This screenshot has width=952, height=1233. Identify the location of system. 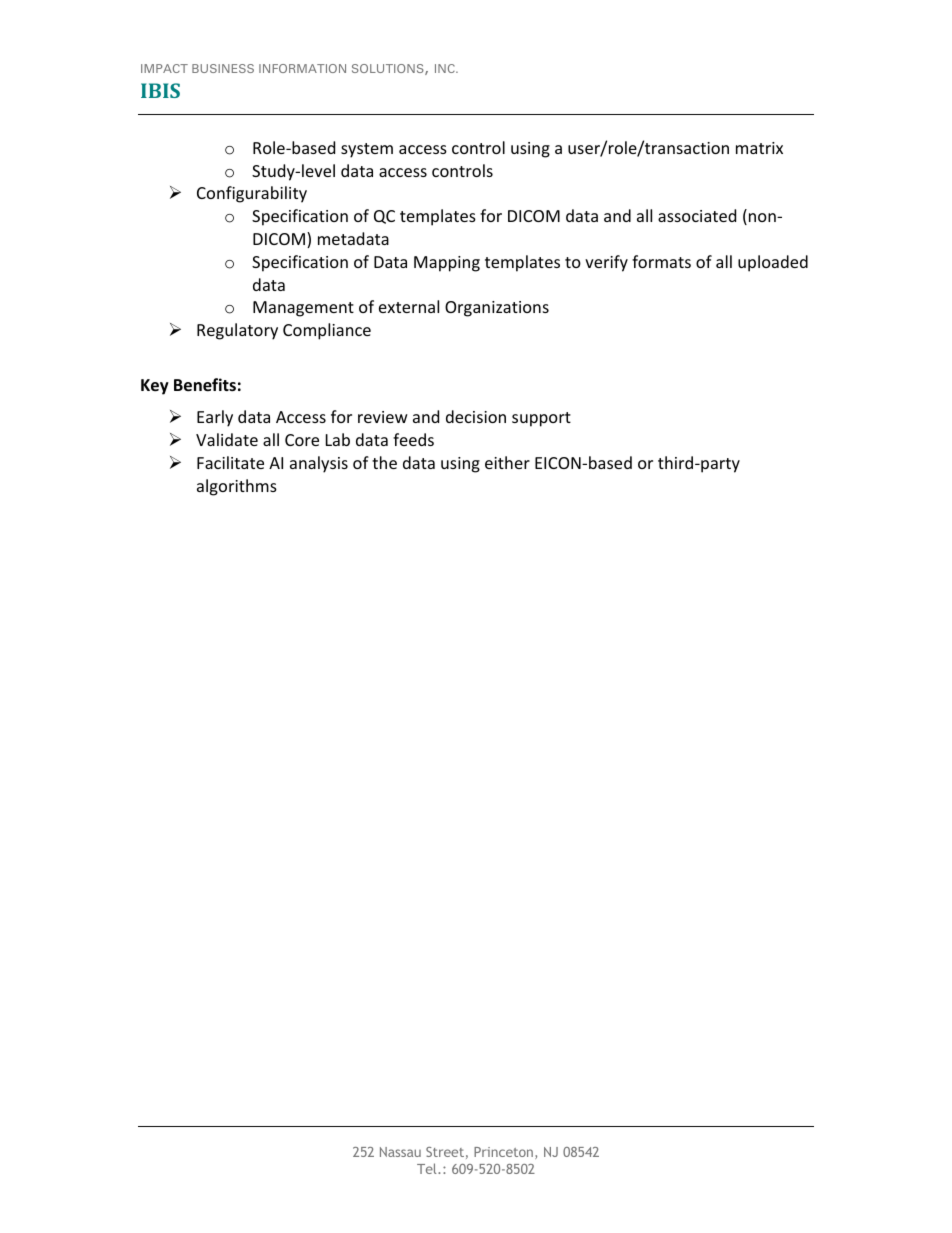
(367, 150).
